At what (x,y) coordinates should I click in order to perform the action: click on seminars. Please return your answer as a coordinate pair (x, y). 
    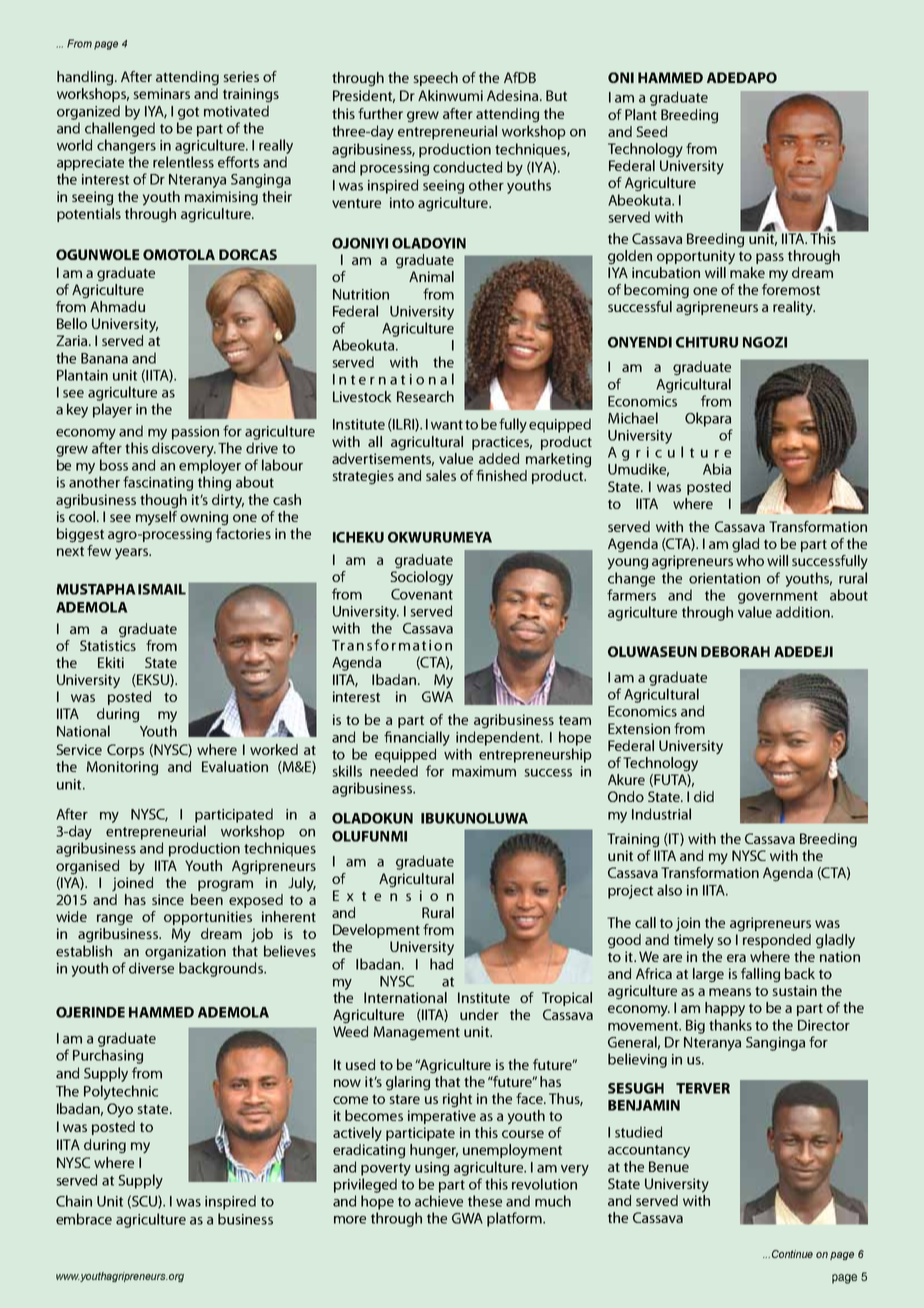
    Looking at the image, I should click on (161, 93).
